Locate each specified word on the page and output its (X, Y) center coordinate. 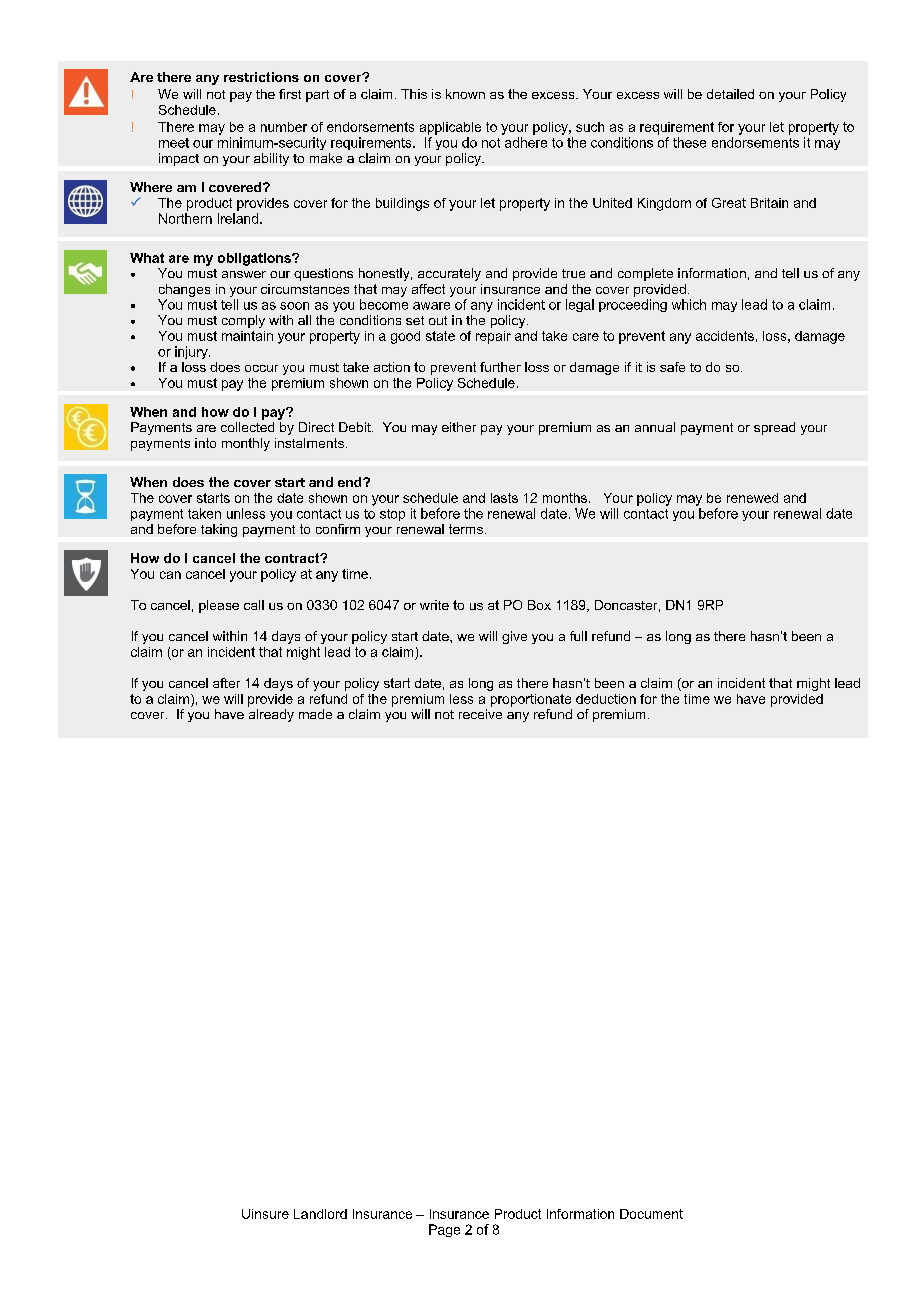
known (465, 94)
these (689, 142)
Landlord (320, 1214)
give (514, 637)
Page (444, 1230)
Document (651, 1214)
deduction (606, 699)
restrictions (261, 77)
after (226, 683)
